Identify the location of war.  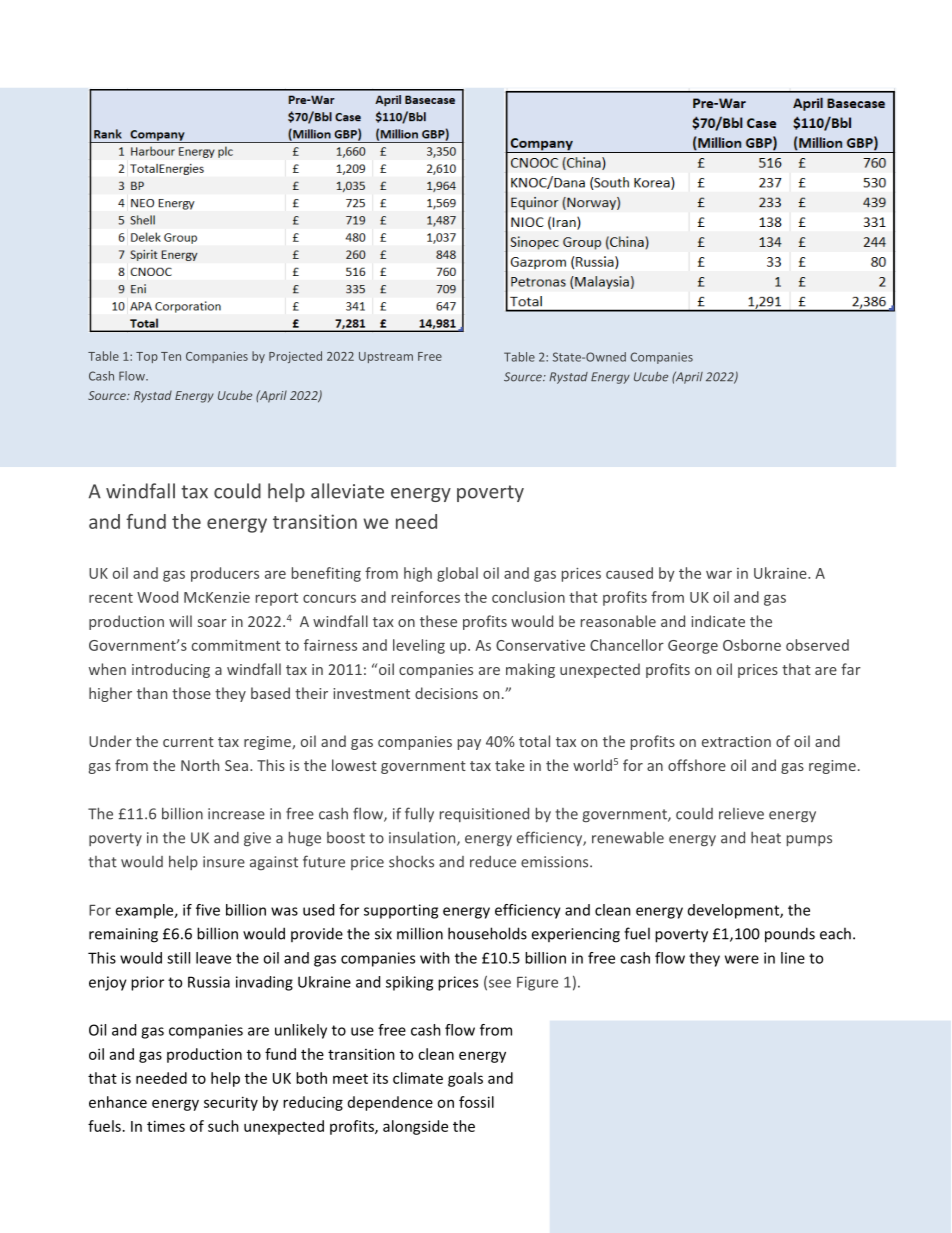
(719, 574).
